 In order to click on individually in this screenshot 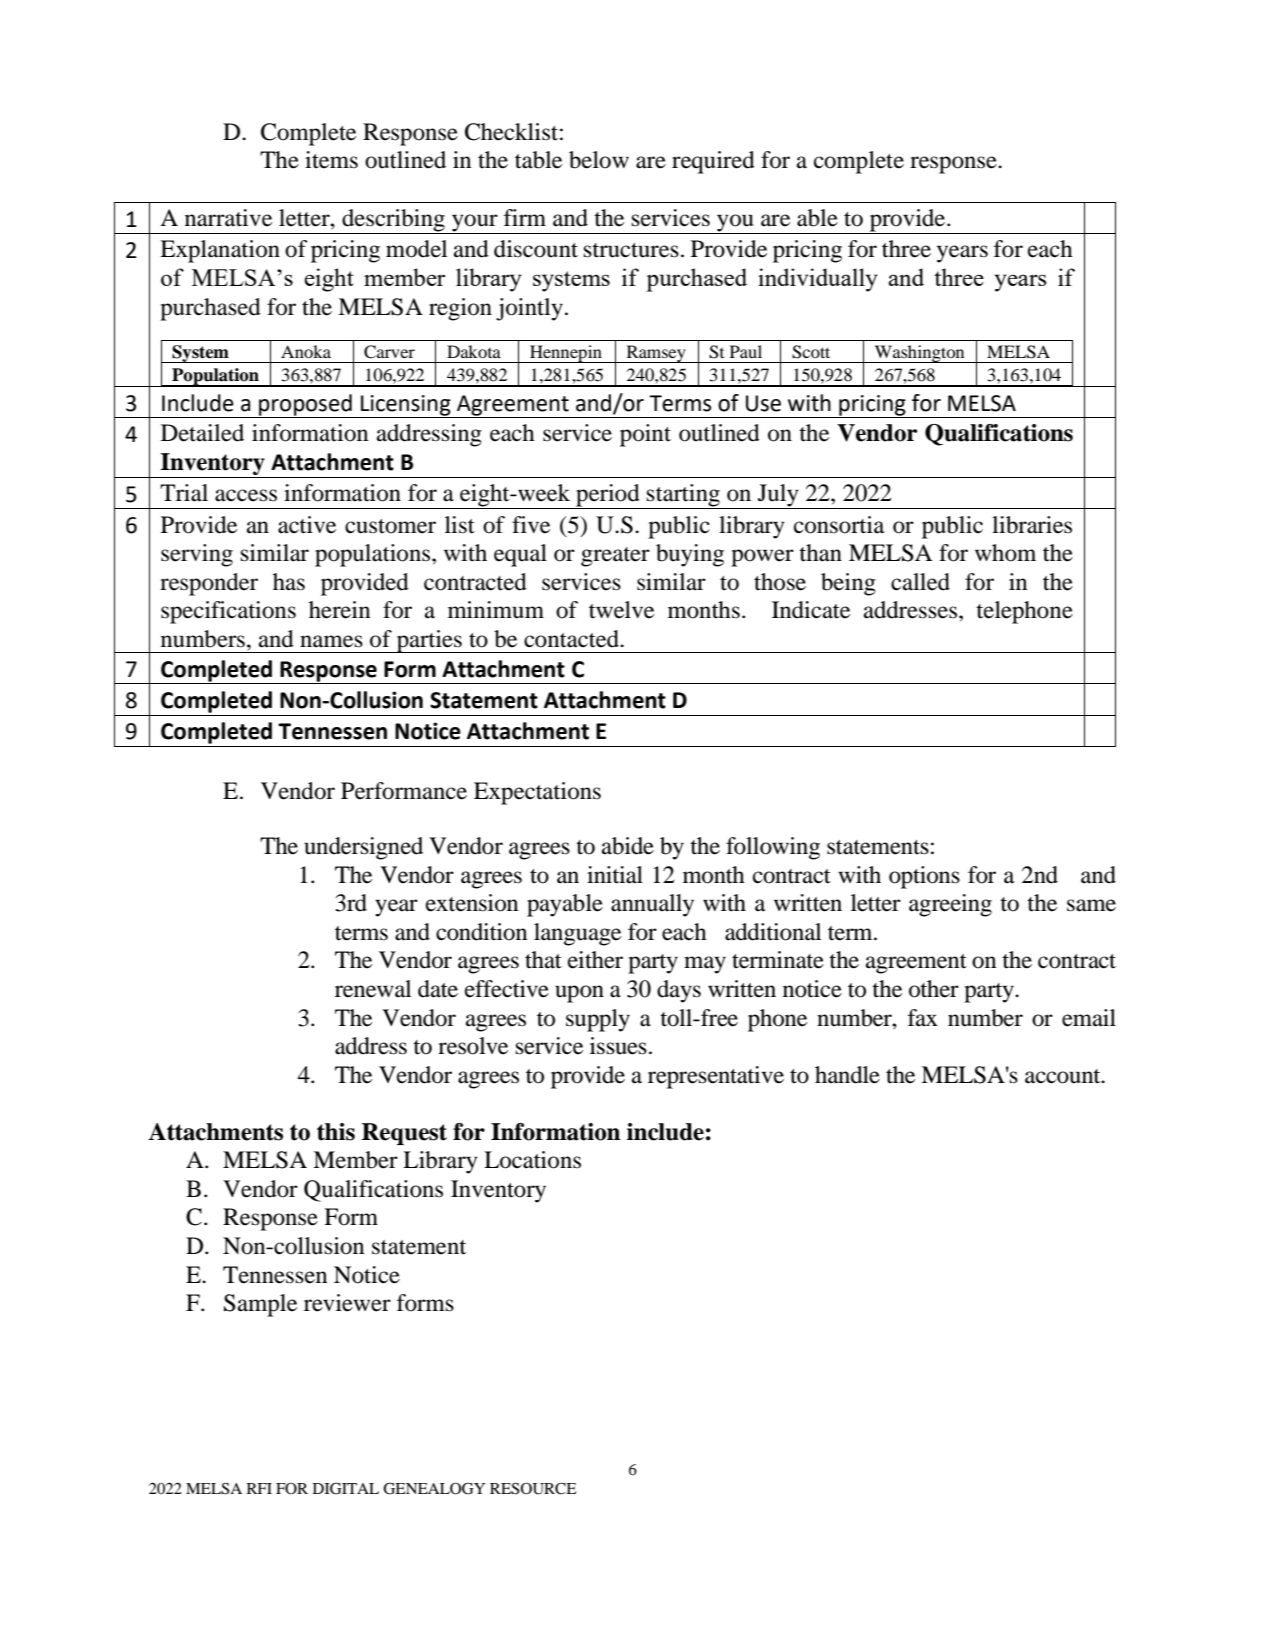, I will do `click(818, 280)`.
